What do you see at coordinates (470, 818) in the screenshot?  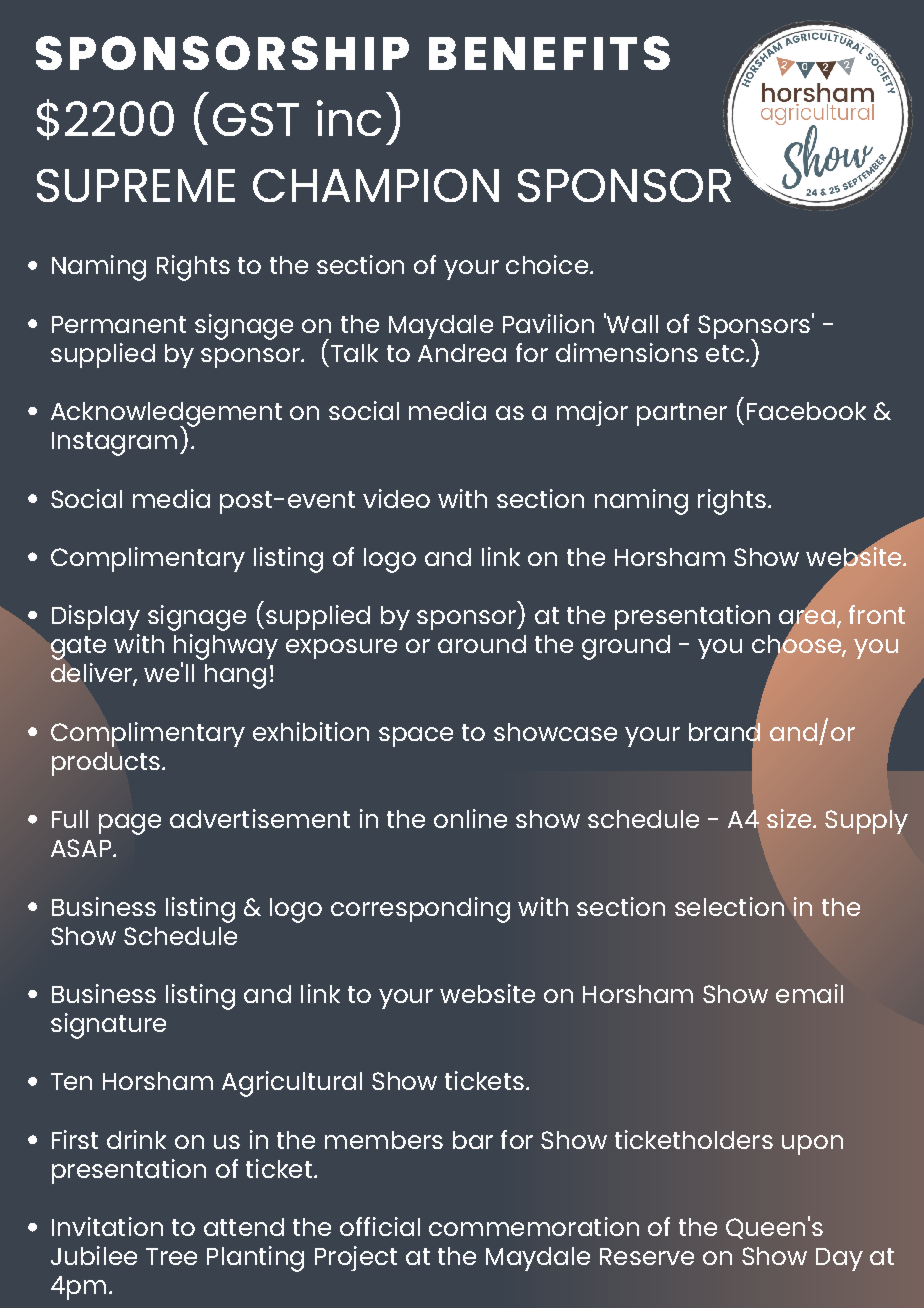 I see `online` at bounding box center [470, 818].
